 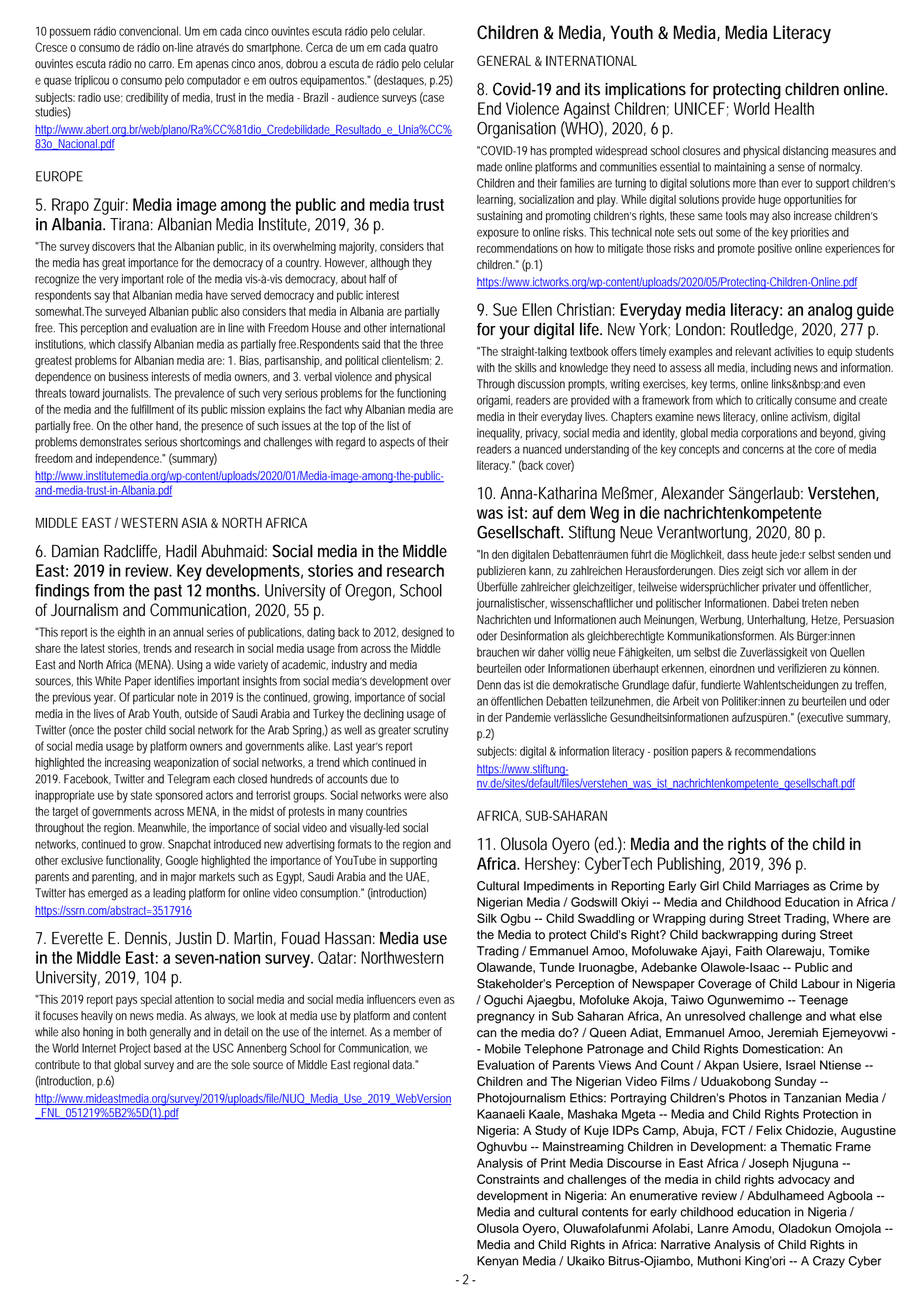 I want to click on Health, so click(x=794, y=108).
